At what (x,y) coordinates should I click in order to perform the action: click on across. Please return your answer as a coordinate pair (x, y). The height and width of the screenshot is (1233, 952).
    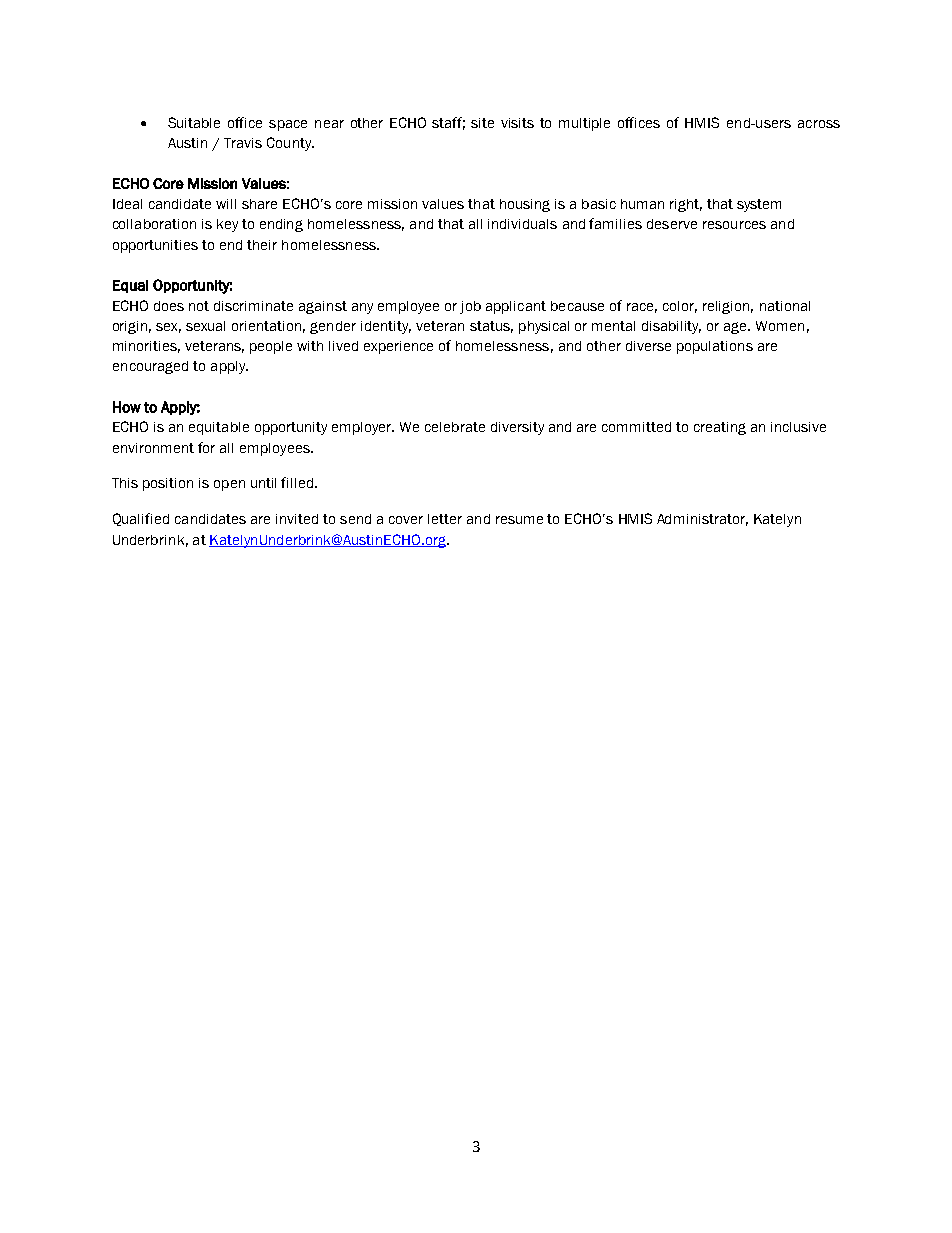
    Looking at the image, I should click on (819, 124).
